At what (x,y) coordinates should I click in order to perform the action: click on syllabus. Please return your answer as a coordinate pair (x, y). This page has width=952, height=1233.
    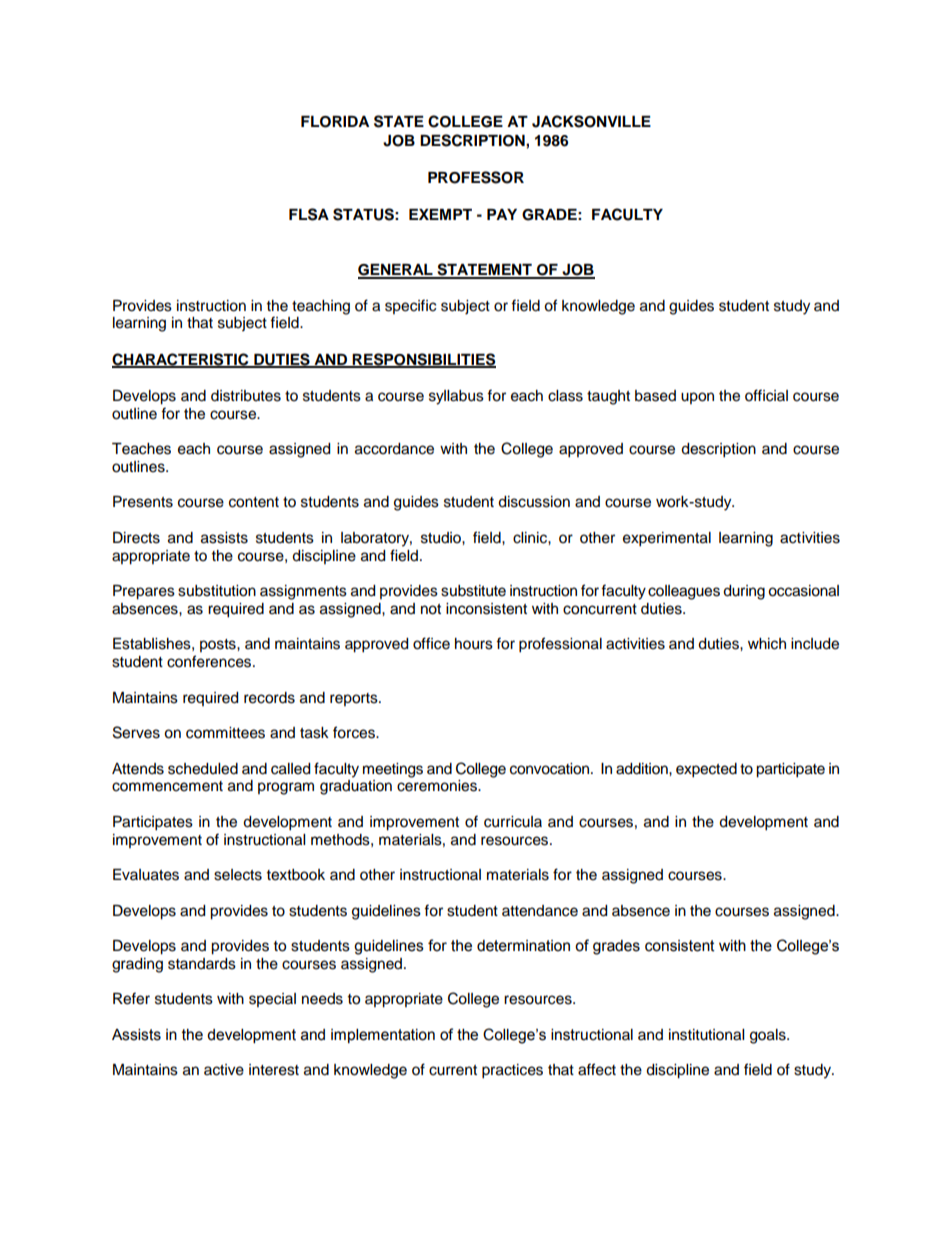
    Looking at the image, I should click on (456, 397).
